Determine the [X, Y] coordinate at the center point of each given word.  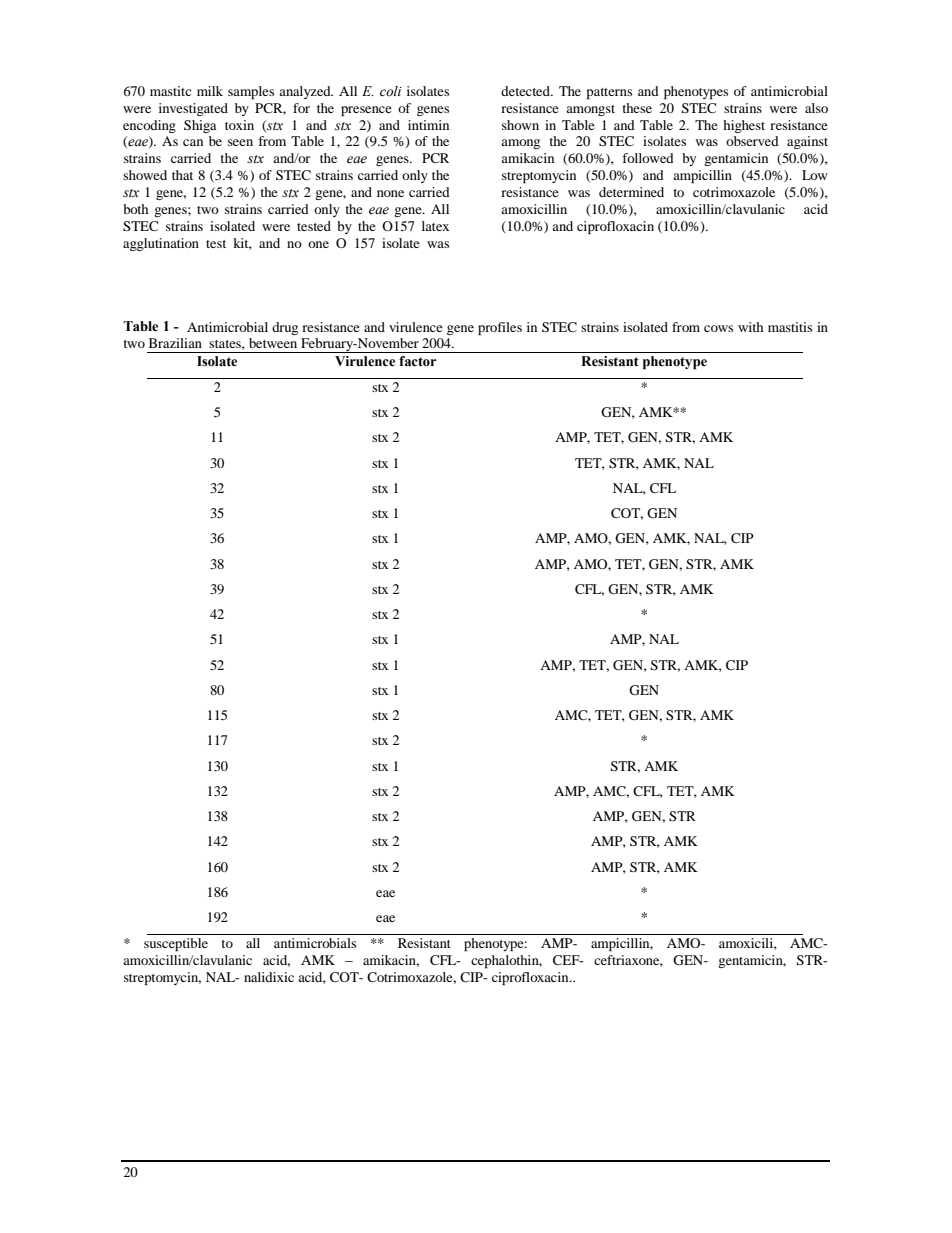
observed [752, 141]
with [750, 327]
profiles [500, 328]
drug [285, 328]
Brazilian [175, 343]
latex [435, 226]
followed [648, 158]
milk [210, 91]
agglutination [161, 244]
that [182, 175]
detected [526, 91]
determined [631, 192]
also [816, 108]
